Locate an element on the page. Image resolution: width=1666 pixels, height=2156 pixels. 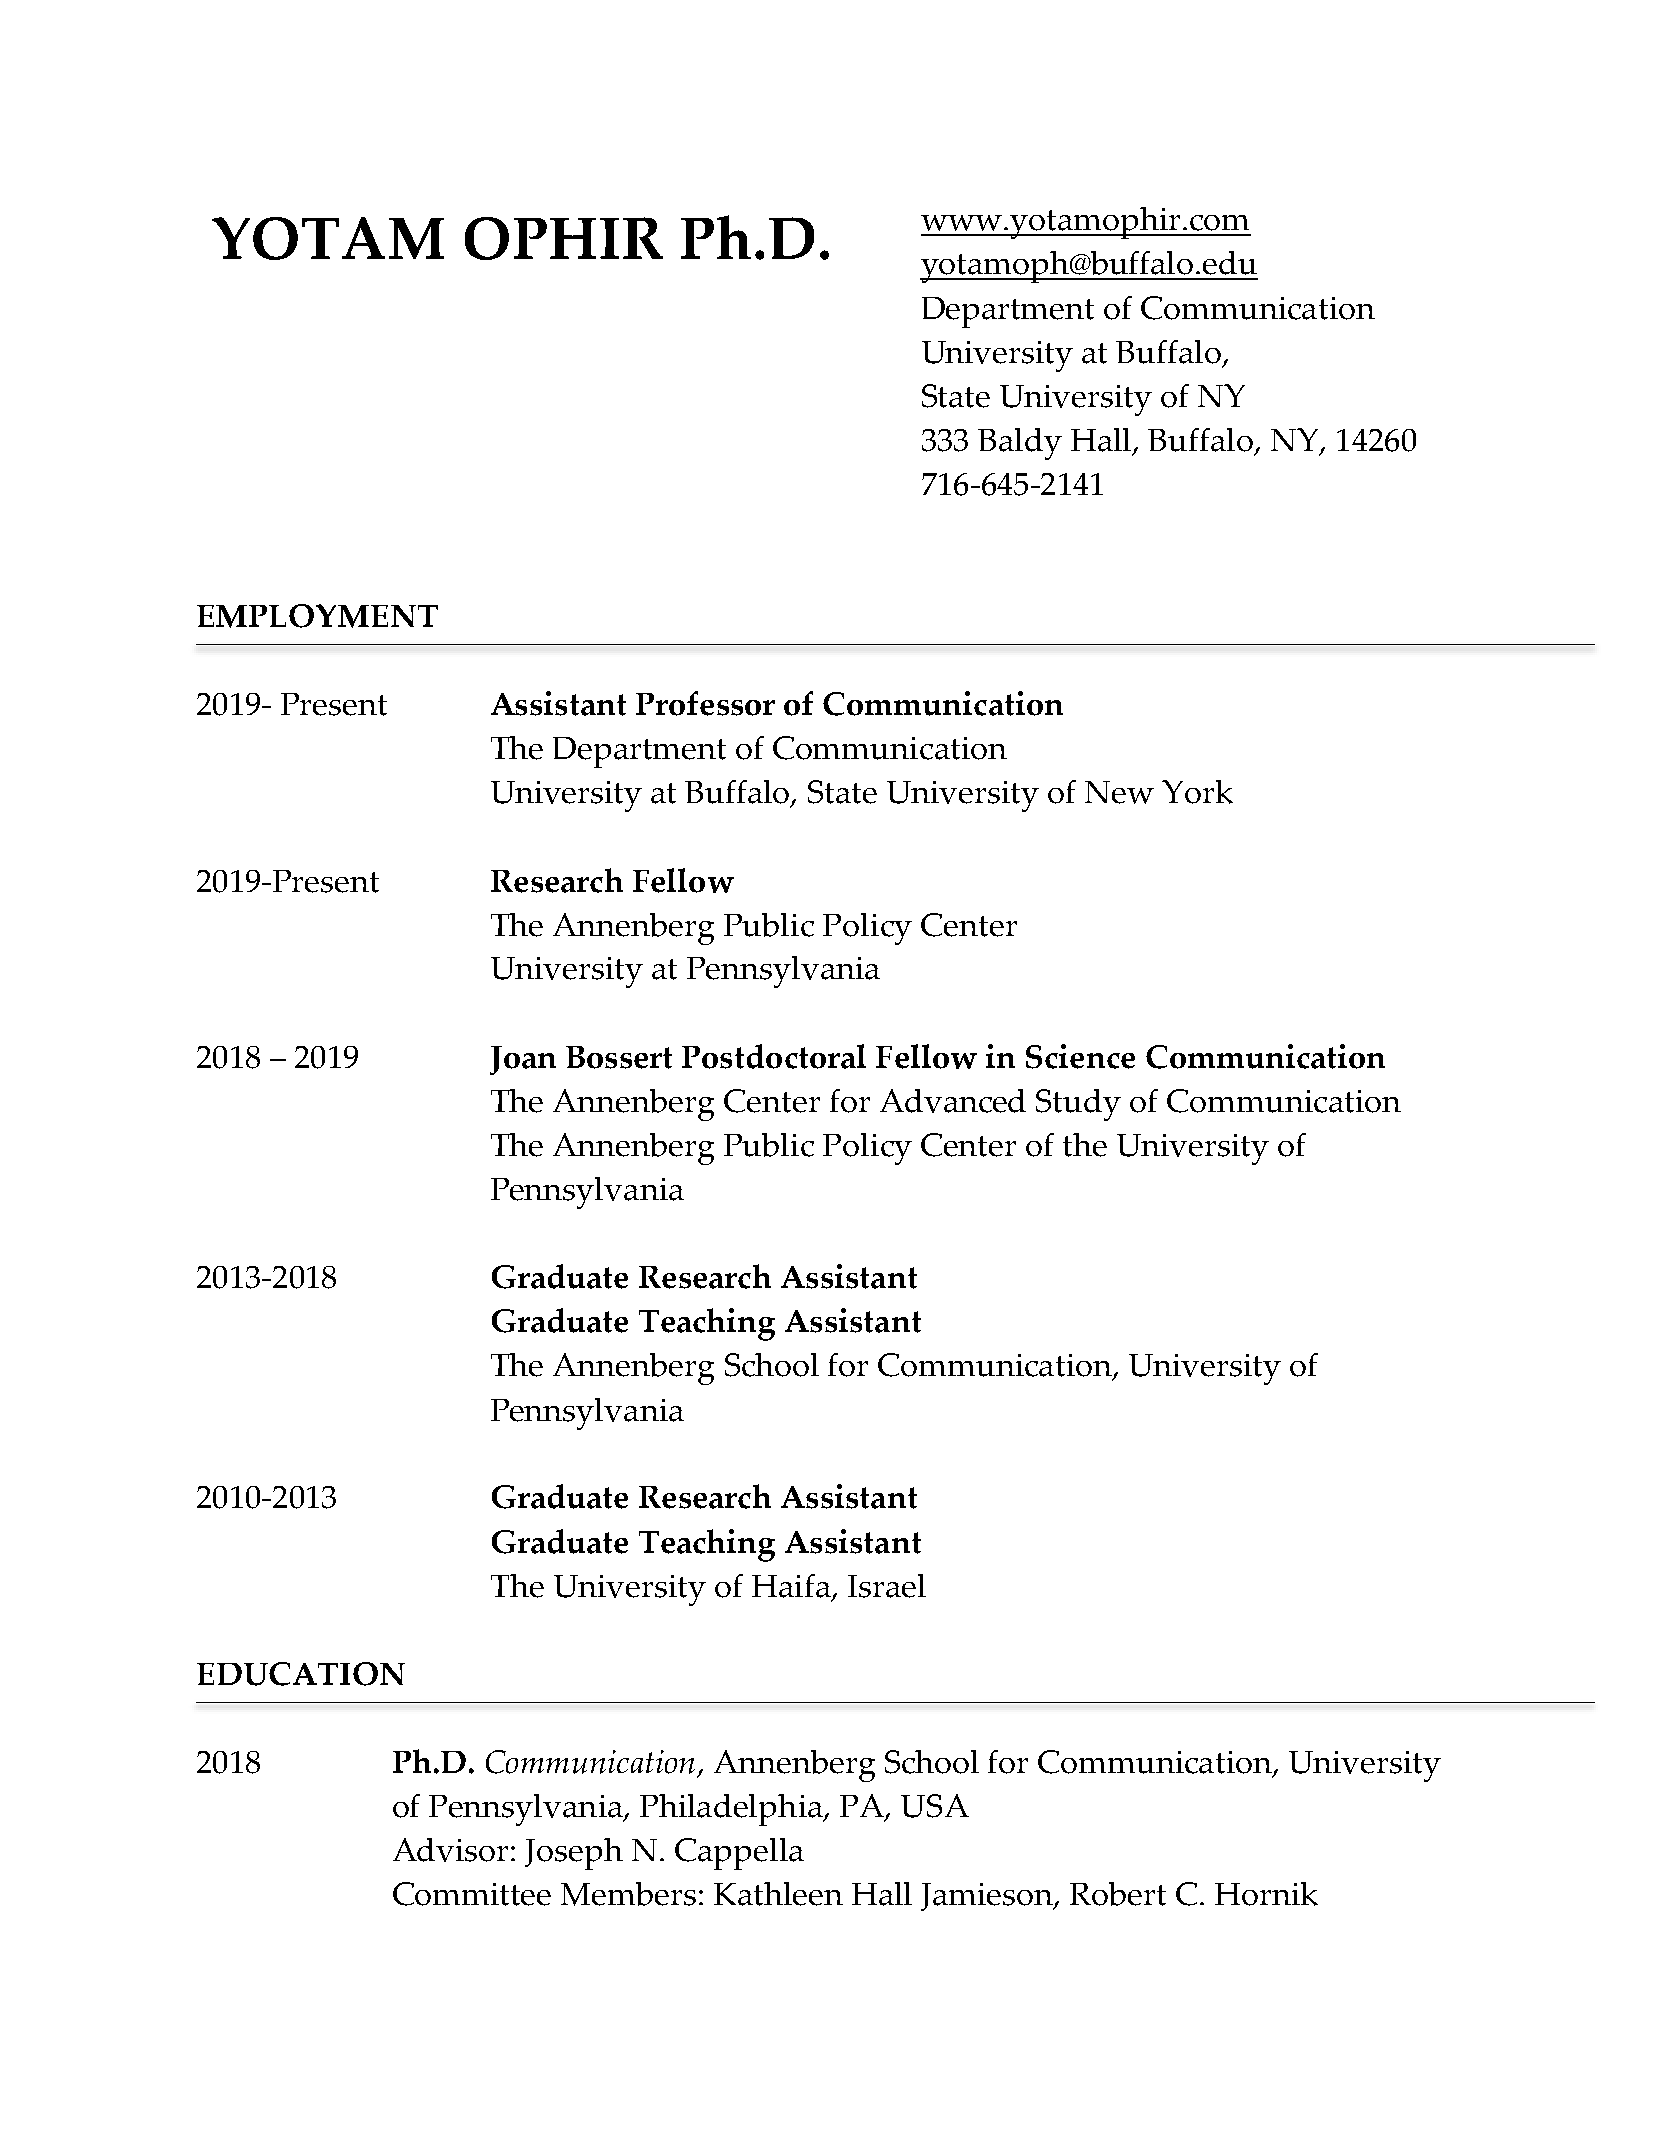
Joan is located at coordinates (523, 1060).
